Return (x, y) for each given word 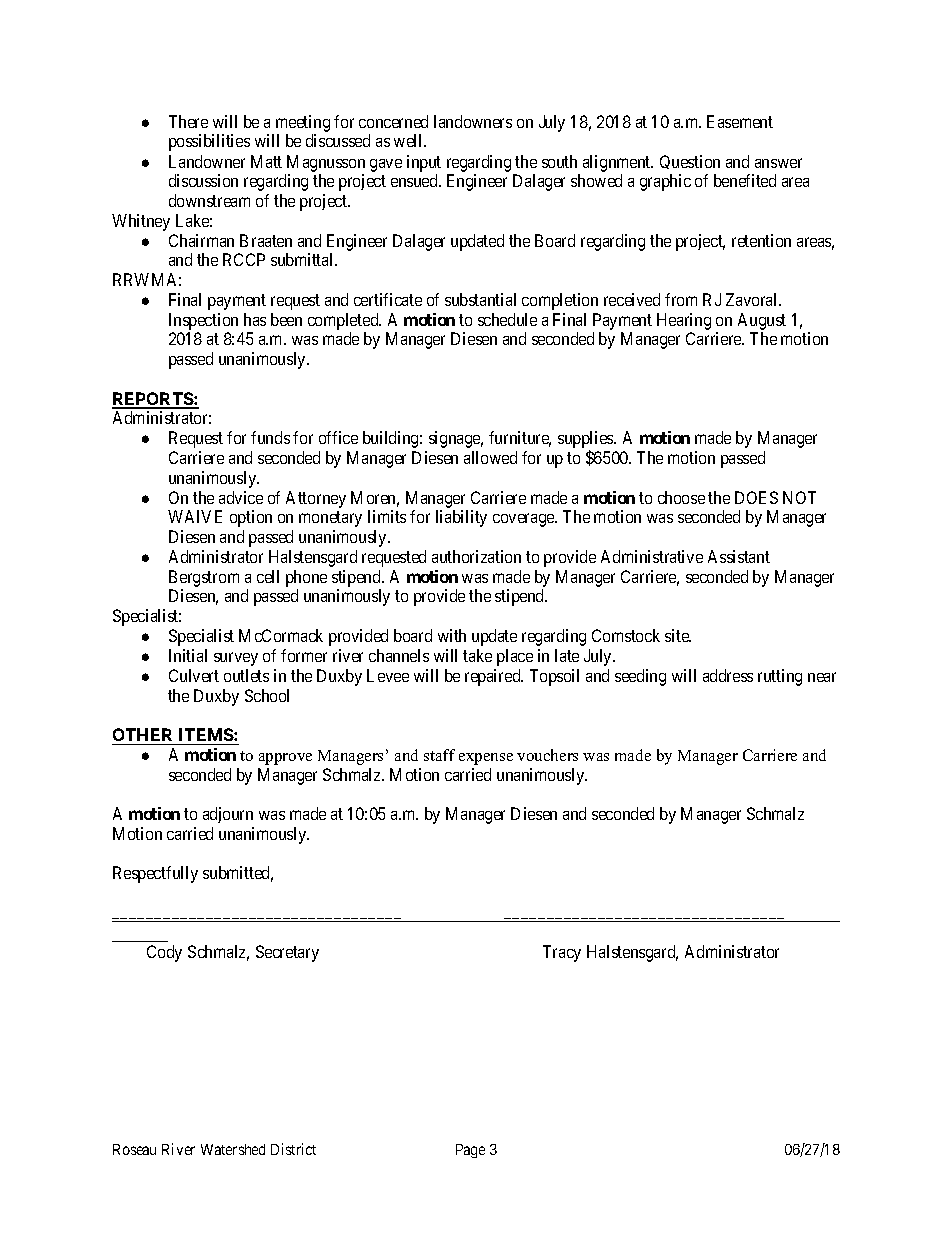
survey (236, 659)
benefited (745, 180)
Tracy (562, 953)
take (477, 655)
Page (470, 1151)
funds (270, 437)
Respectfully (155, 874)
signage (456, 439)
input (424, 163)
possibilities (209, 142)
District (293, 1149)
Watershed (233, 1149)
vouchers (547, 755)
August (762, 321)
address (728, 675)
